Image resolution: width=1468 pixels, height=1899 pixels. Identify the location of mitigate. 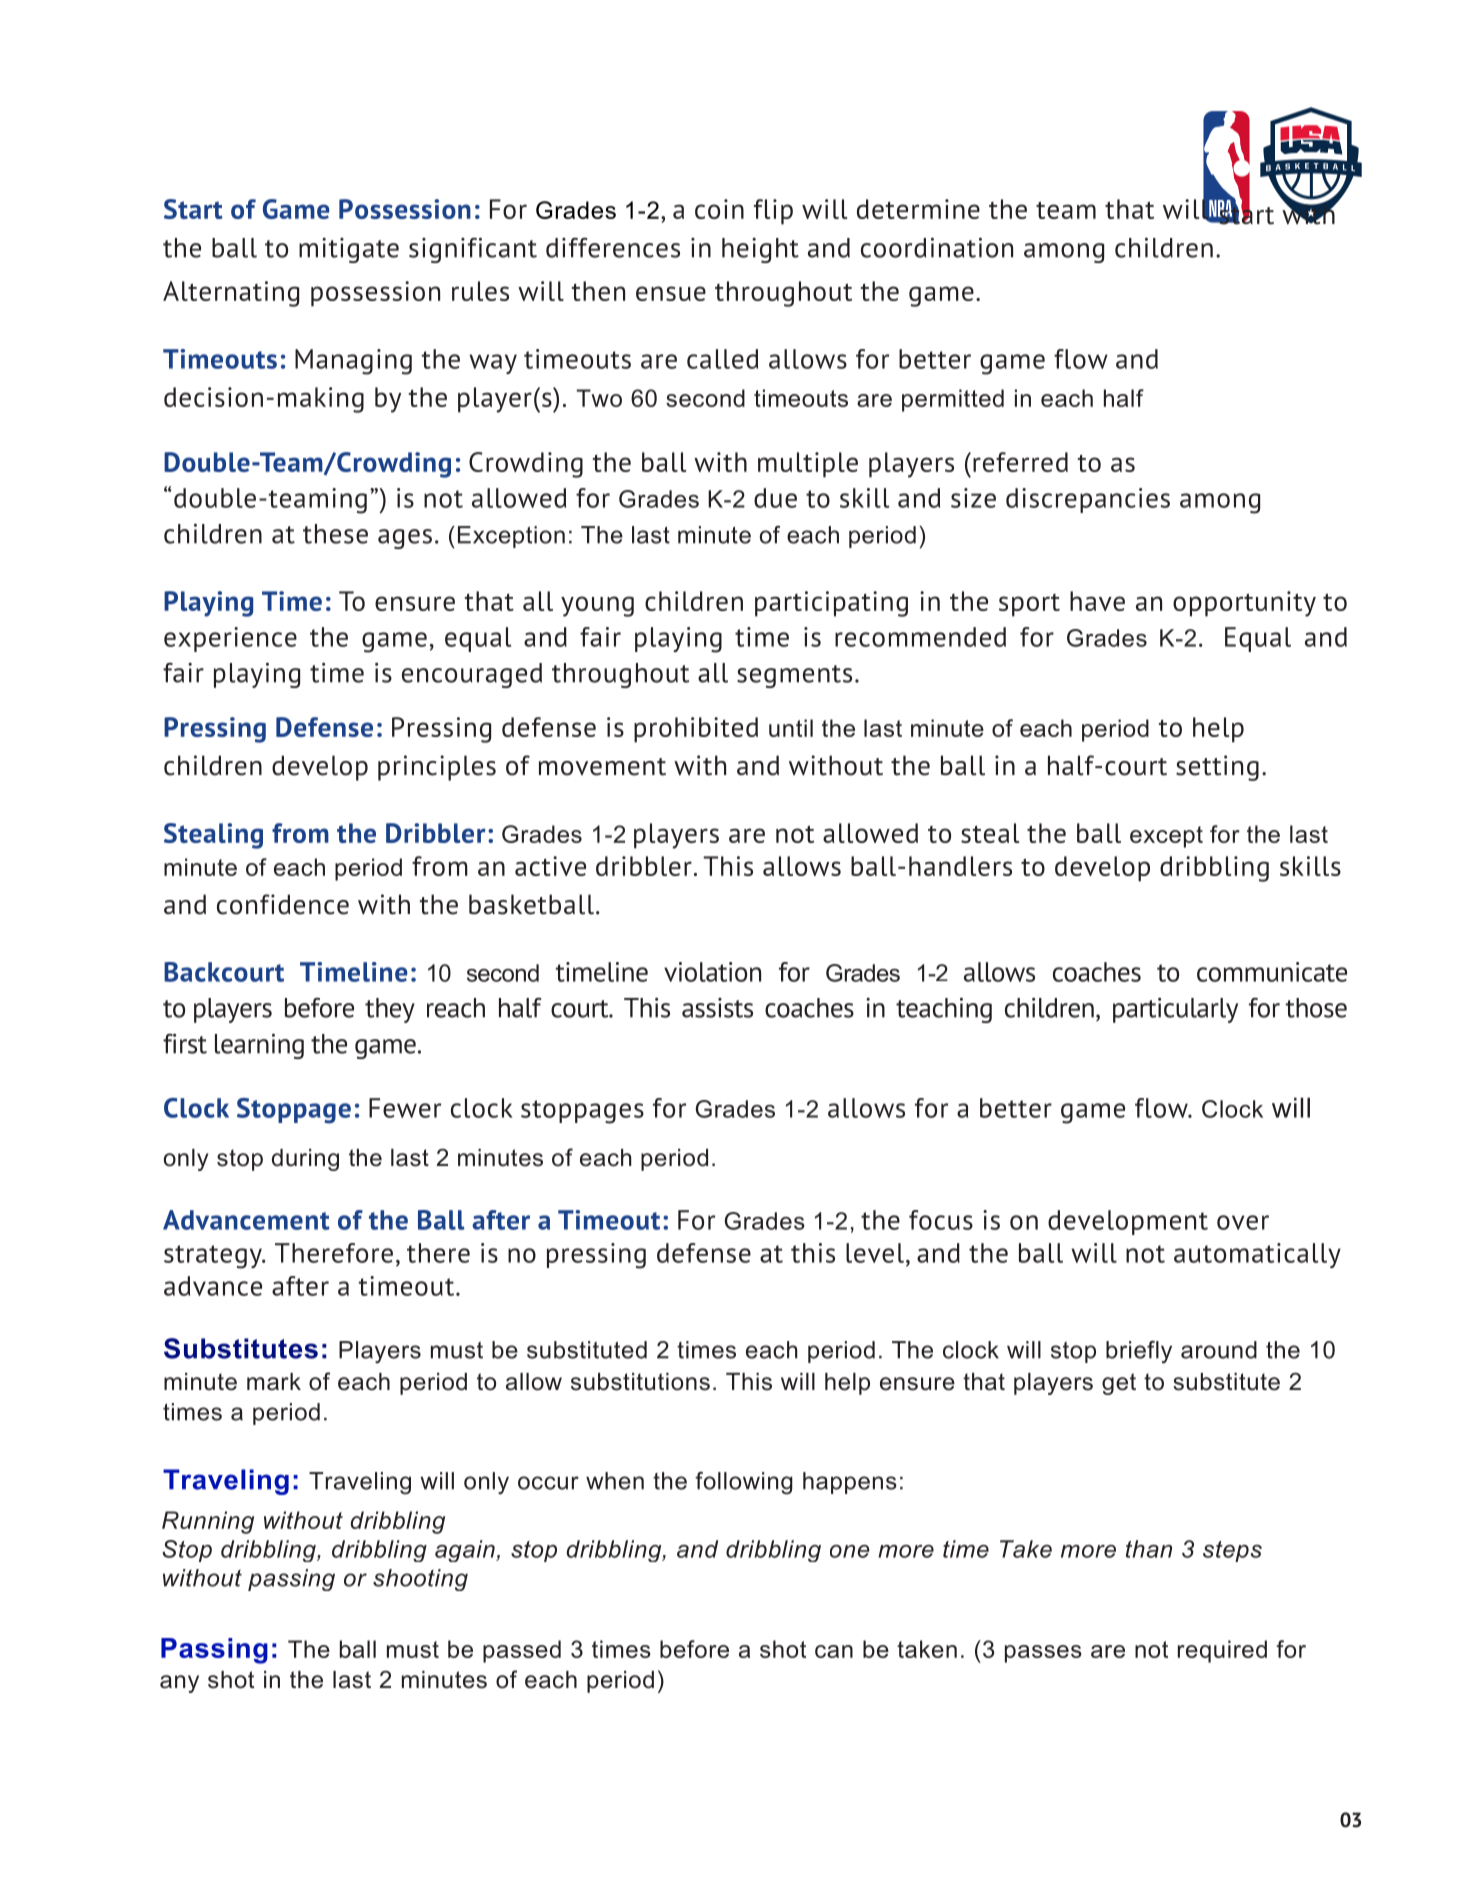
(349, 250).
